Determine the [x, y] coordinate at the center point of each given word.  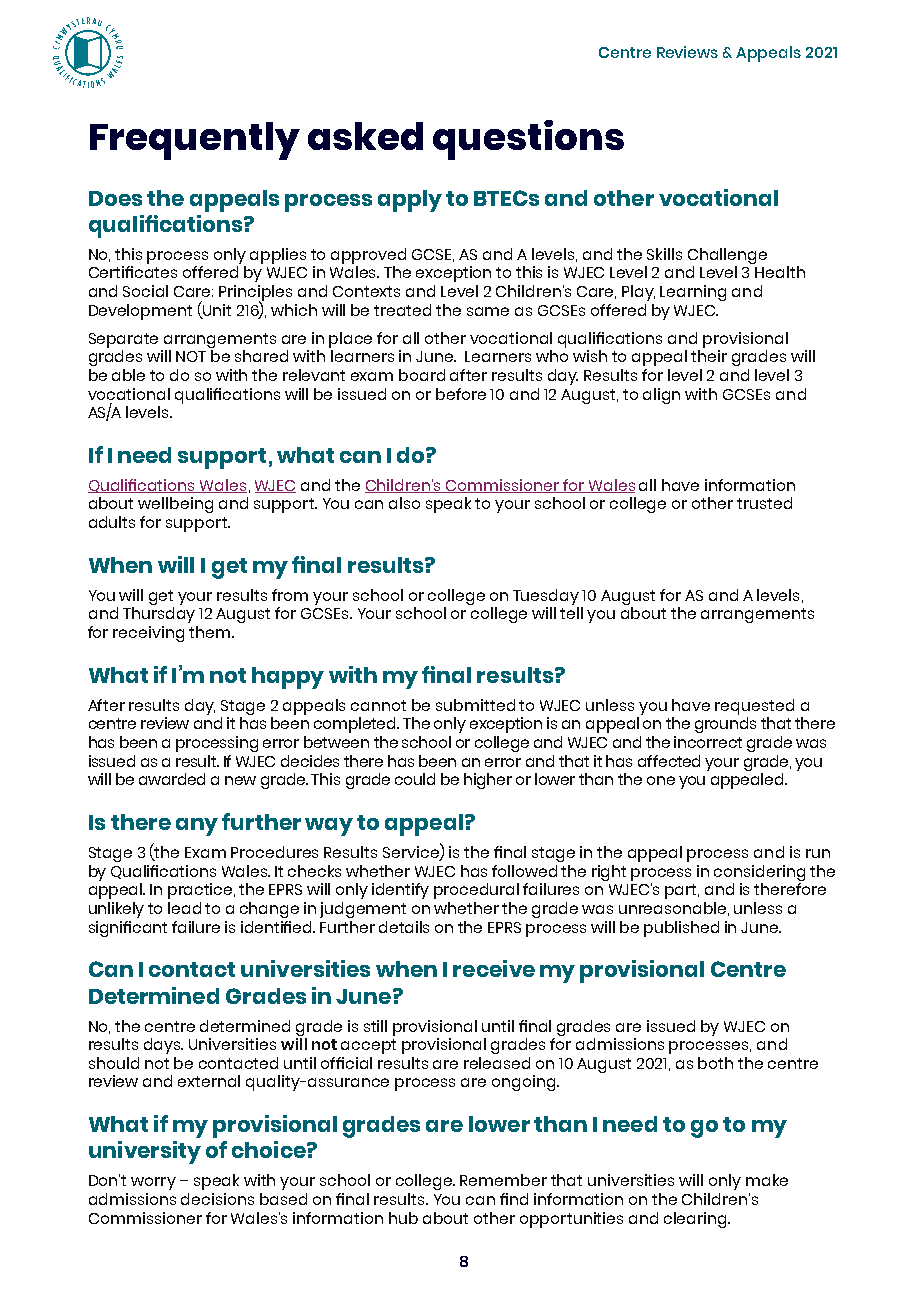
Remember [503, 1180]
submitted [475, 705]
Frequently [195, 141]
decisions [217, 1199]
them [211, 632]
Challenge [727, 256]
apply [410, 201]
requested [754, 707]
